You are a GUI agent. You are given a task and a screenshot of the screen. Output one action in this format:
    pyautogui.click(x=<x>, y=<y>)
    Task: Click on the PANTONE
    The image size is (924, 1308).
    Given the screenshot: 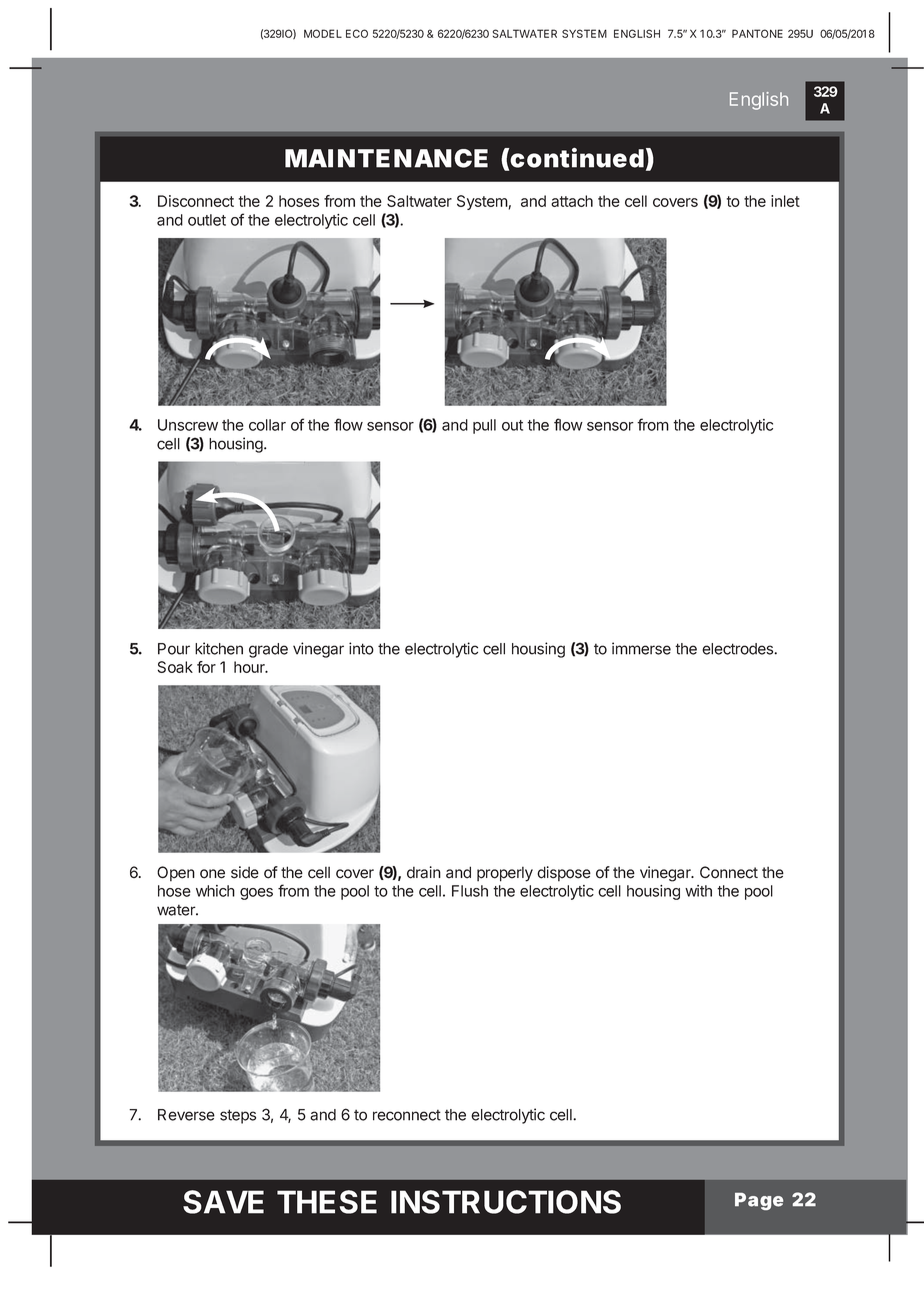 What is the action you would take?
    pyautogui.click(x=757, y=33)
